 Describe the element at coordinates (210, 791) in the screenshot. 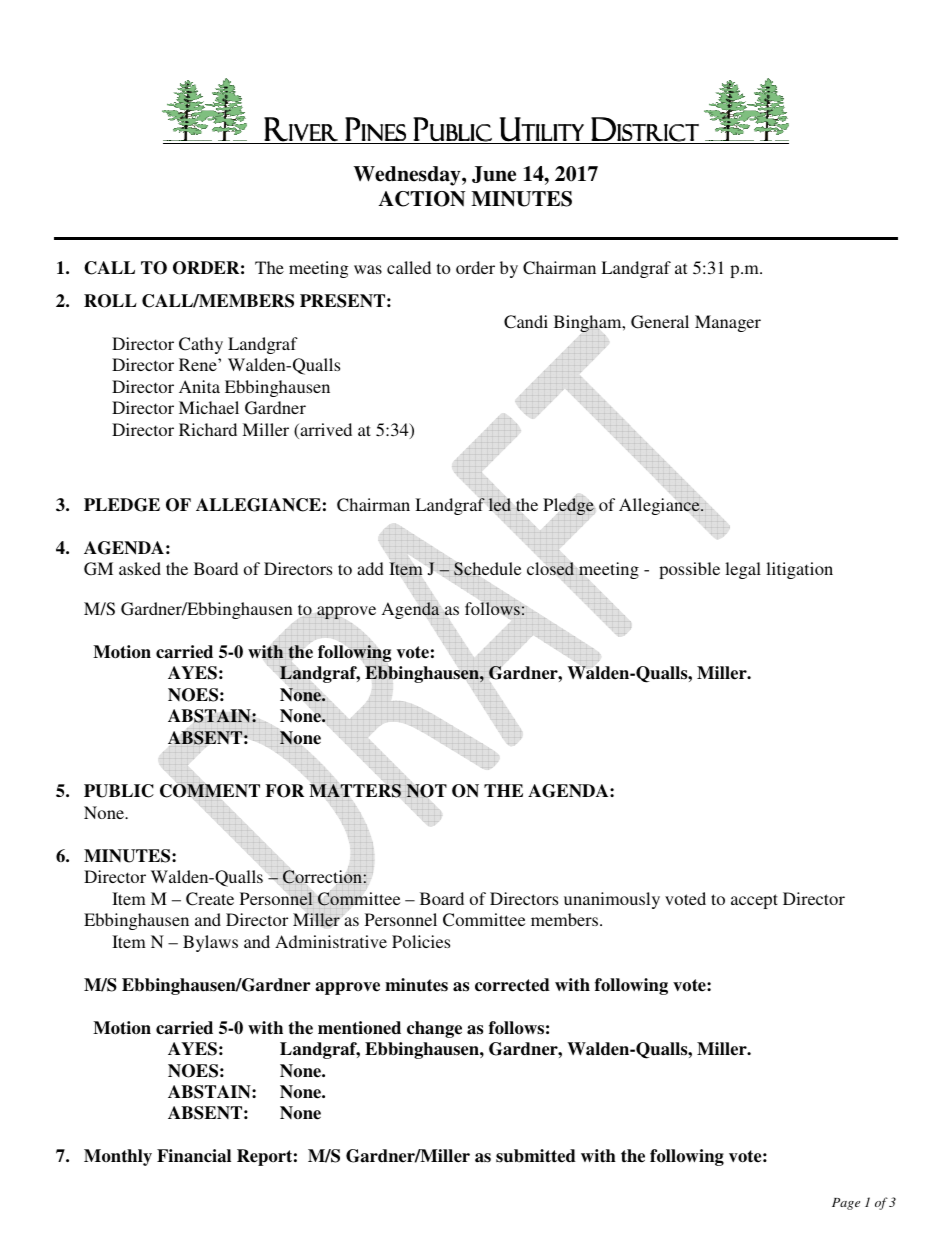

I see `COMMENT` at that location.
